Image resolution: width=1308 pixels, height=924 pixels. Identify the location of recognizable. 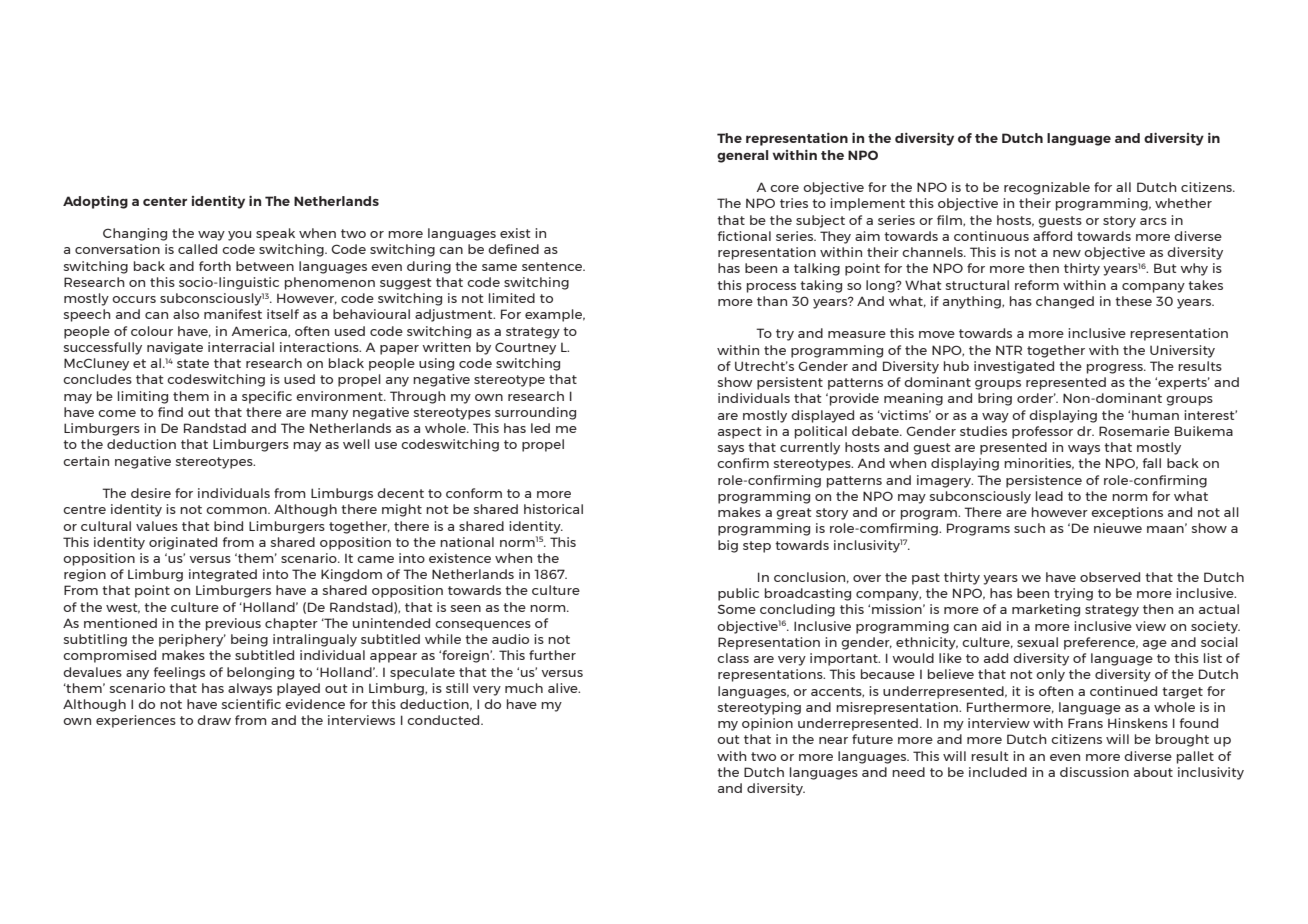
(1047, 188).
